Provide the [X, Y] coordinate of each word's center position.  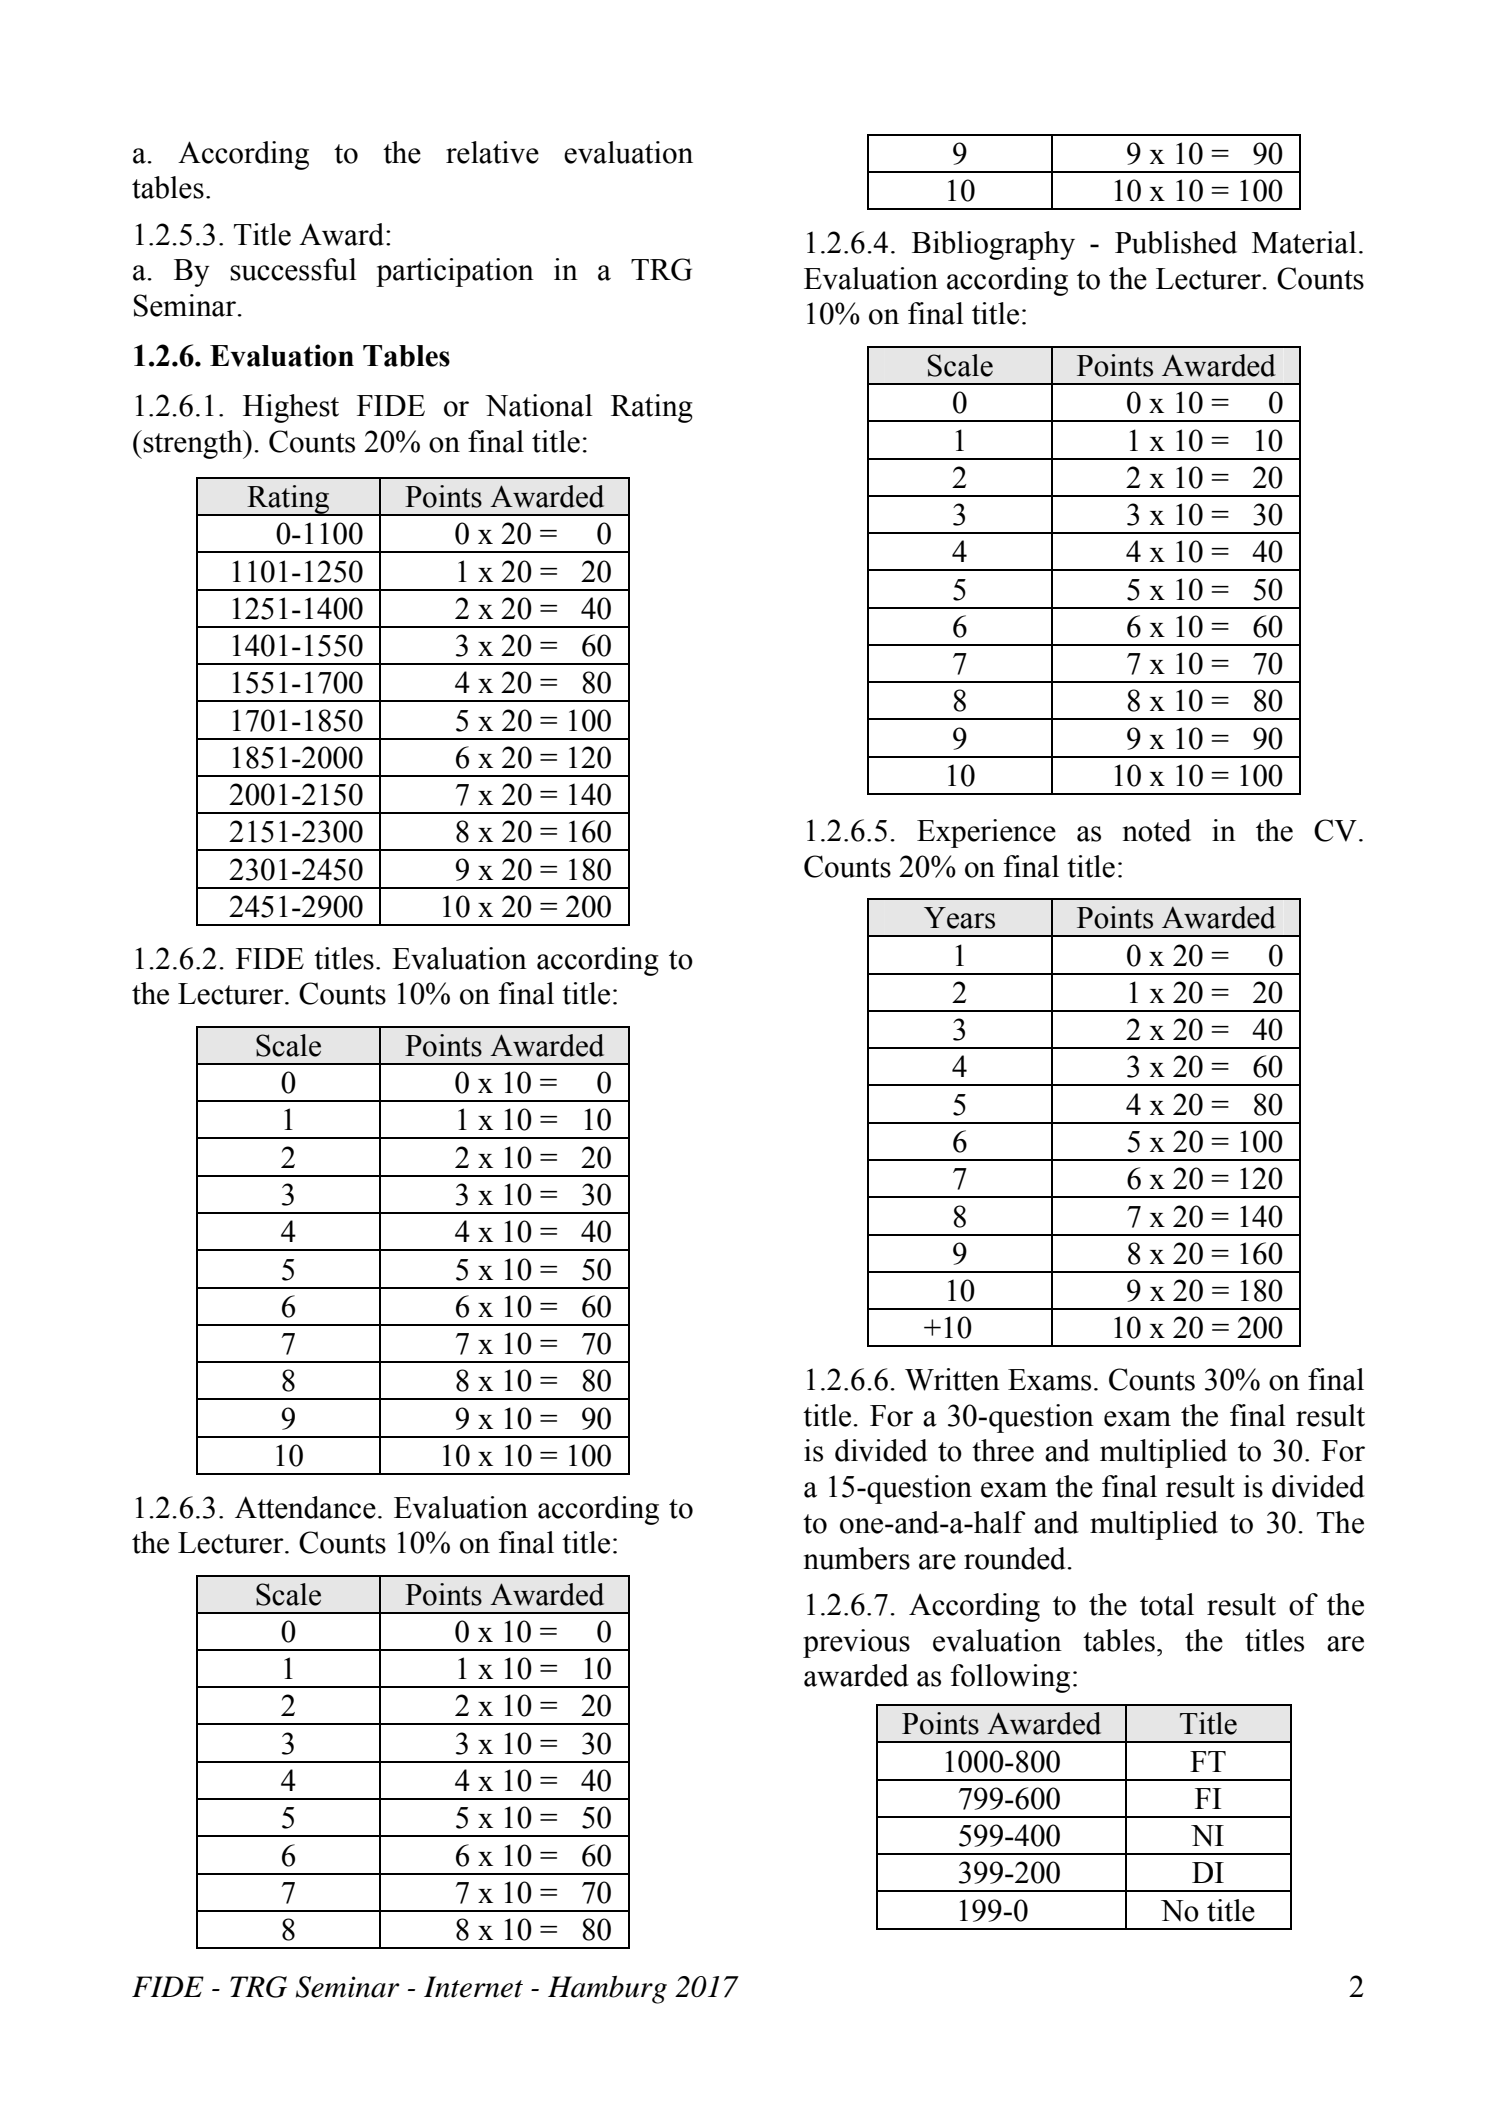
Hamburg [607, 1990]
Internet [473, 1987]
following [1010, 1678]
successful [293, 269]
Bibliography [993, 245]
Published [1176, 242]
